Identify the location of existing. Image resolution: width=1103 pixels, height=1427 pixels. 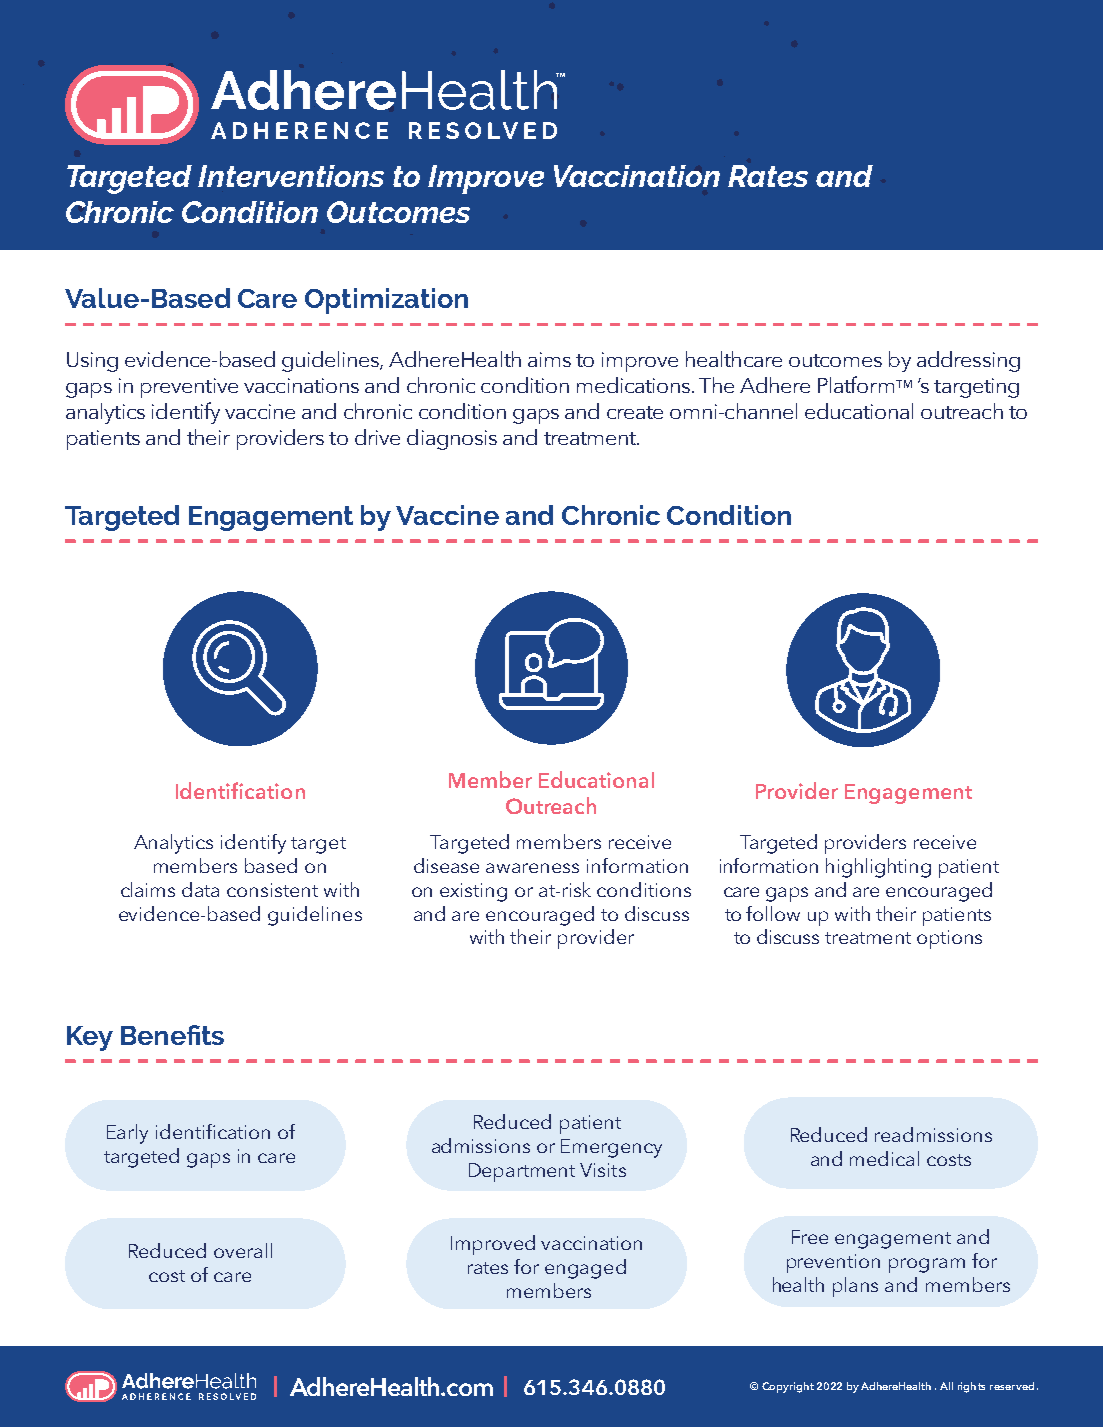
(473, 892).
